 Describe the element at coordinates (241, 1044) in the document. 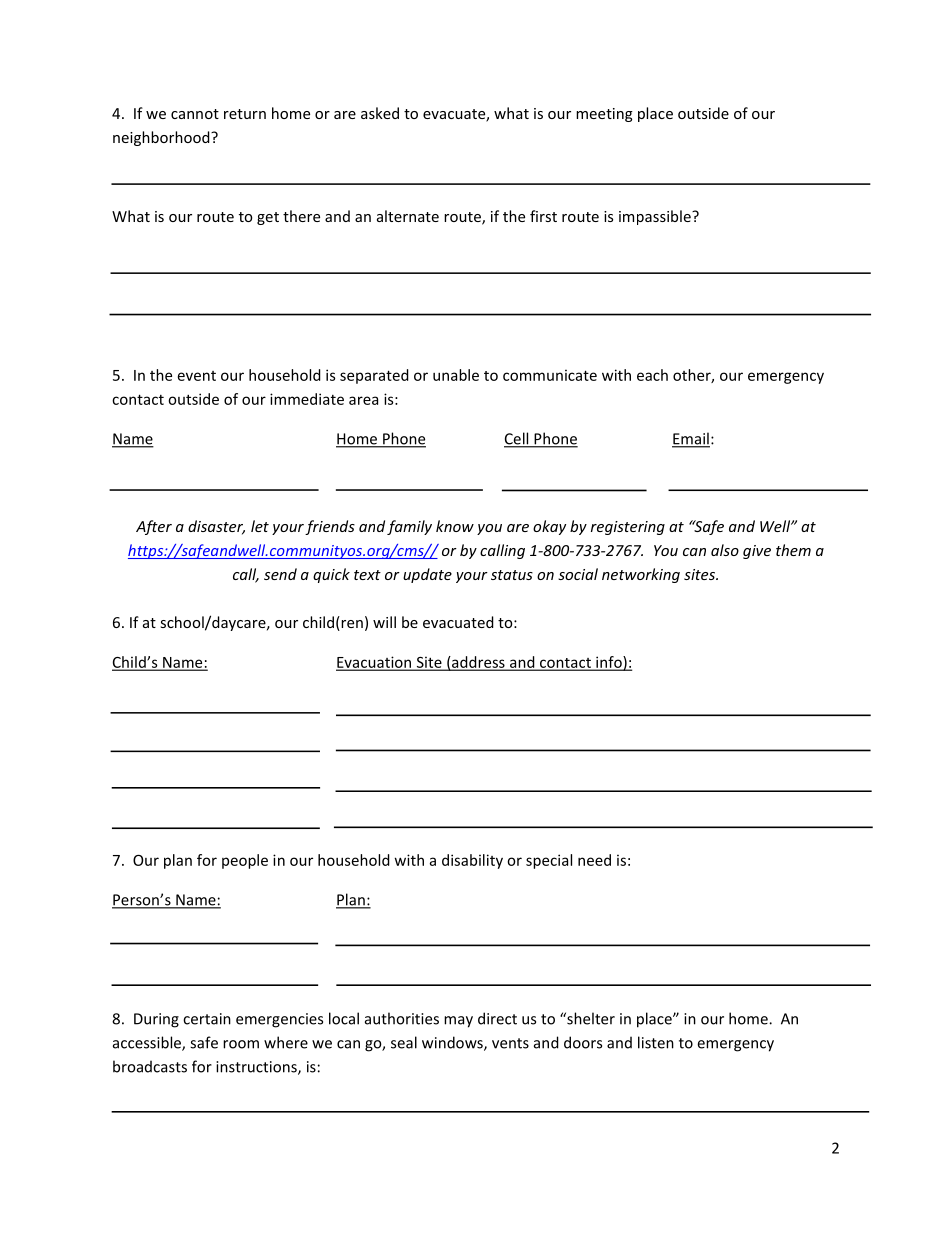

I see `room` at that location.
